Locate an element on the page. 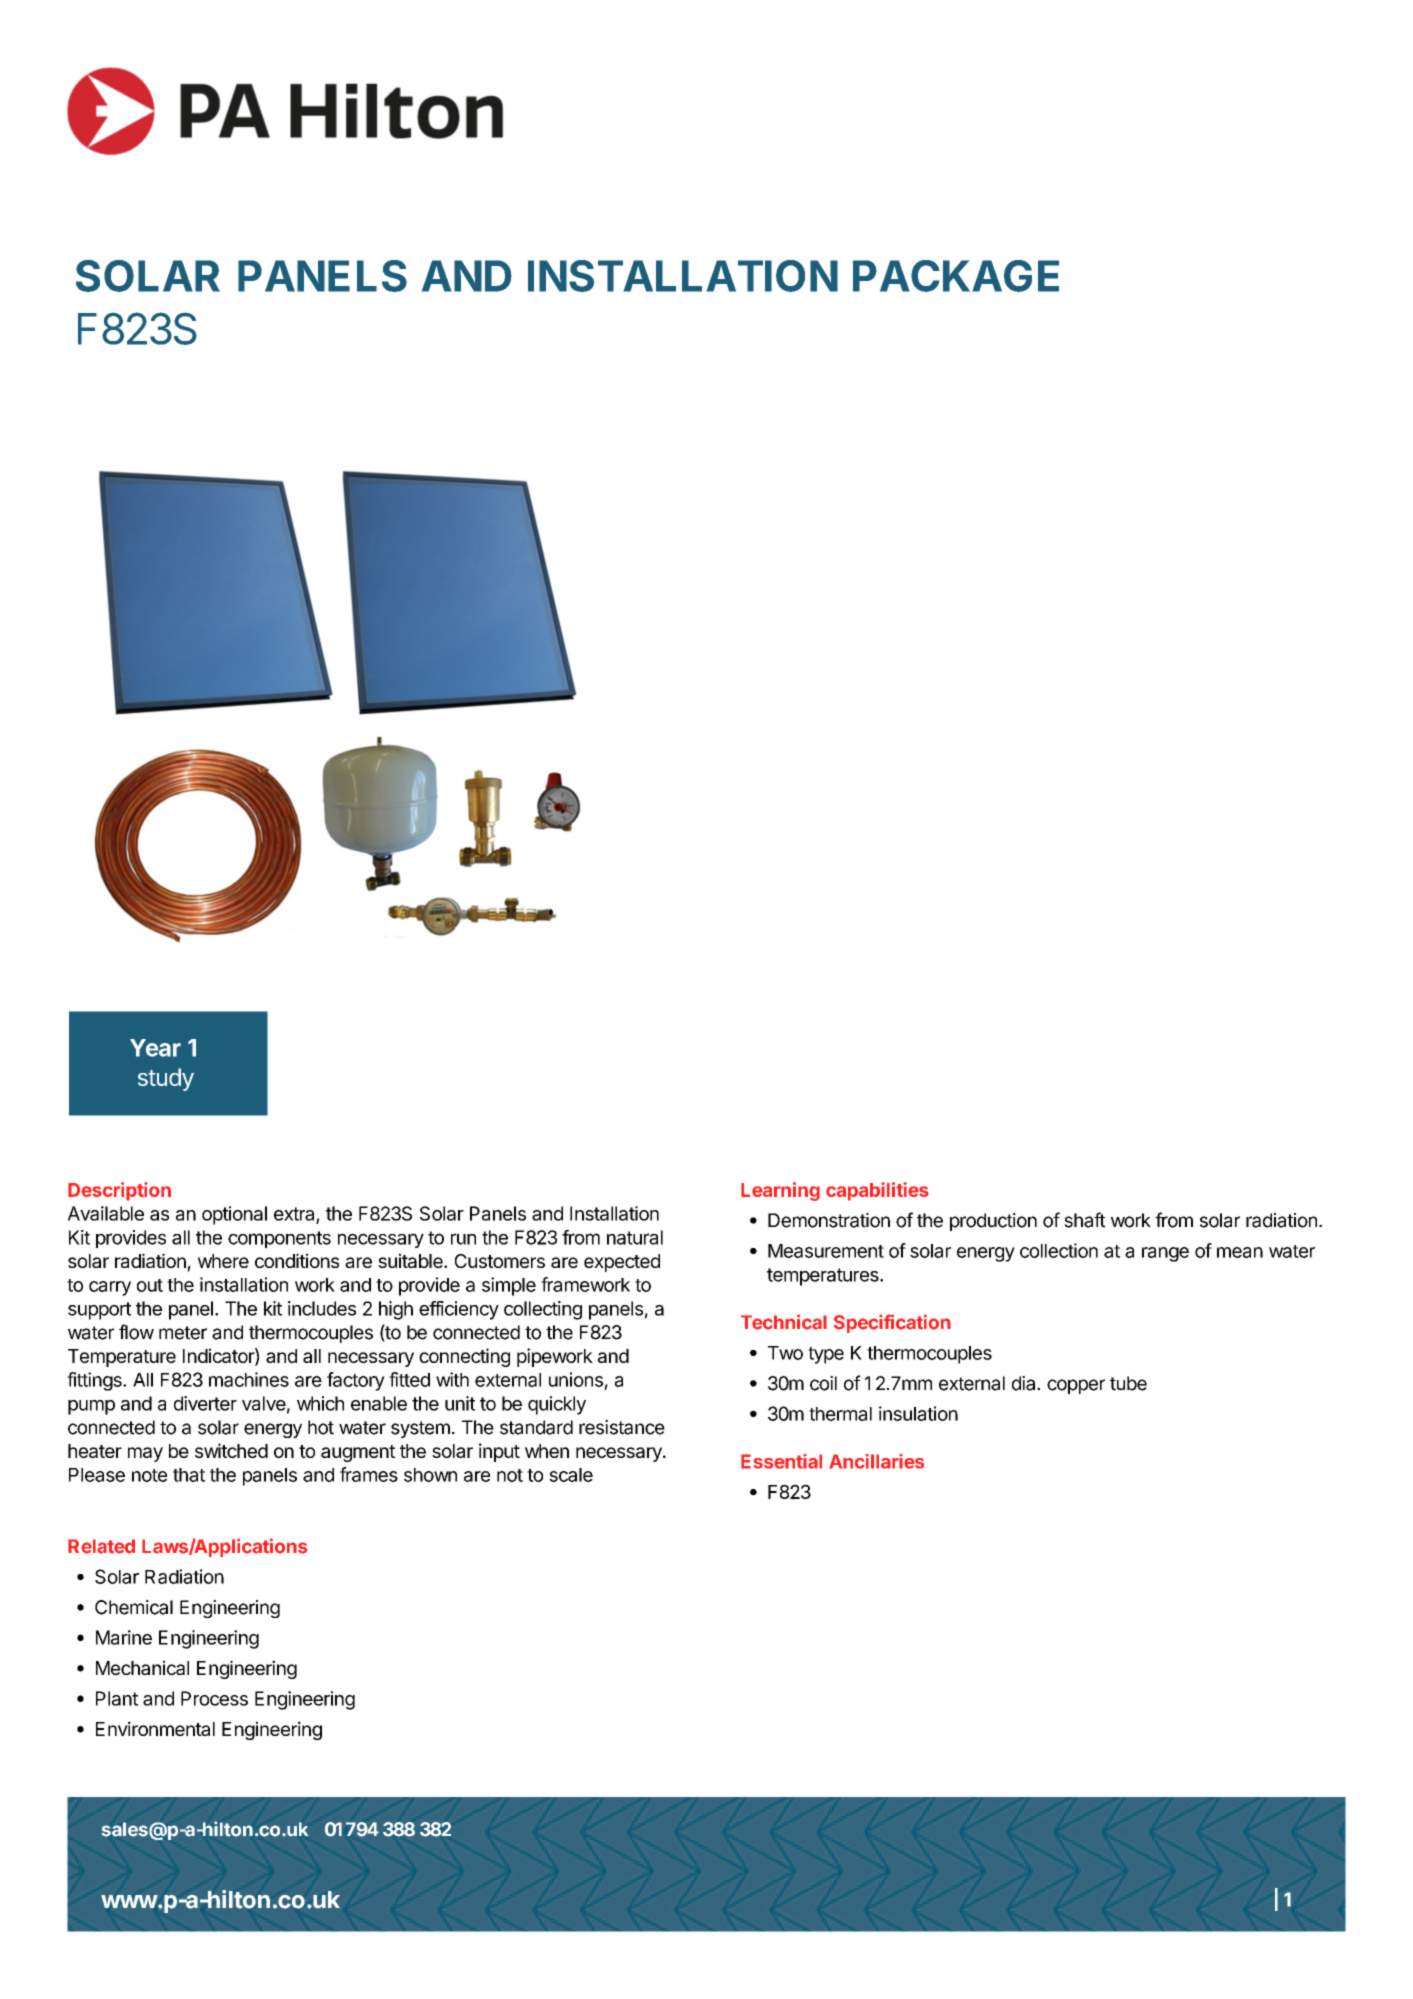  PACKAGE is located at coordinates (956, 276).
